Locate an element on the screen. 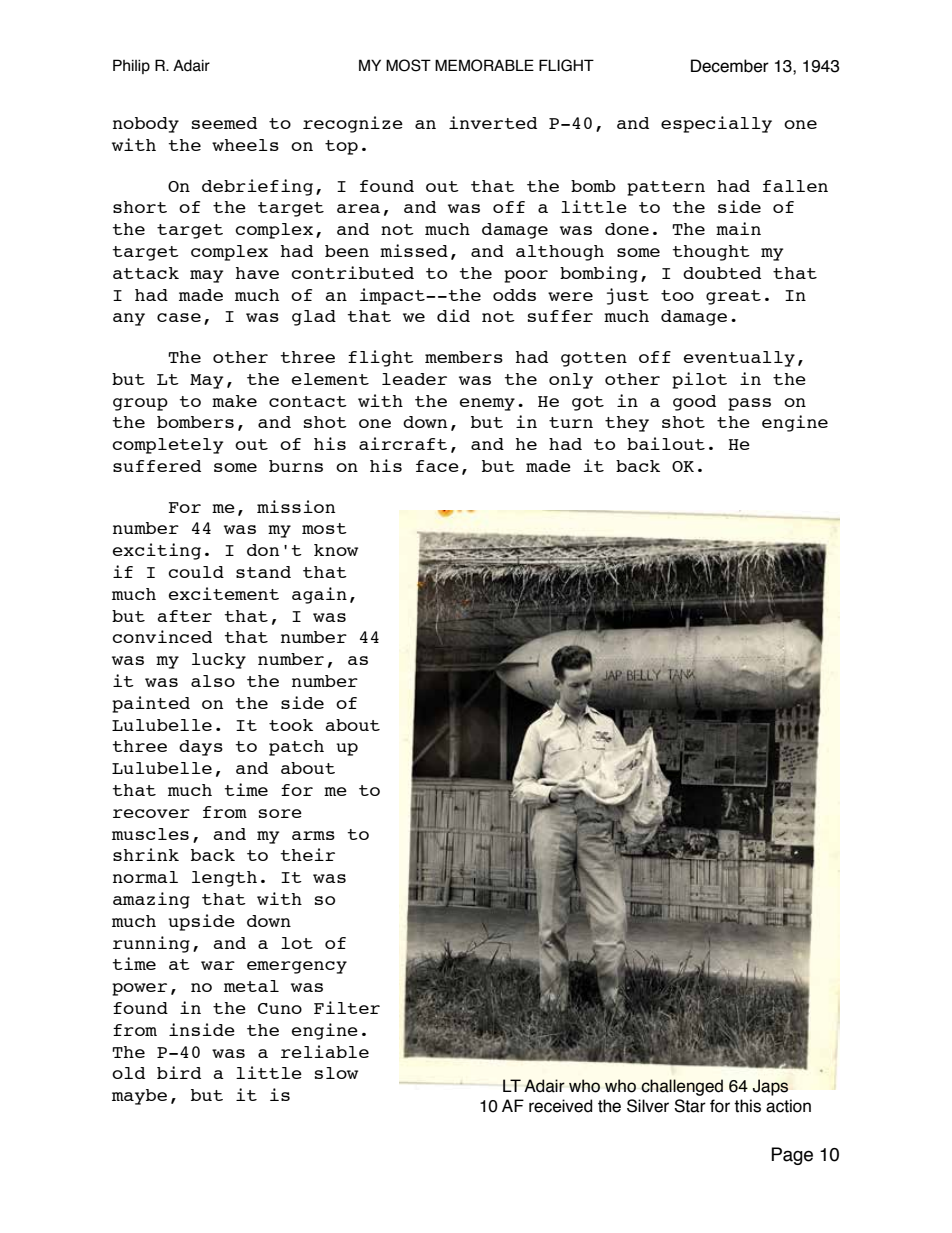 This screenshot has width=952, height=1233. Star is located at coordinates (690, 1106).
